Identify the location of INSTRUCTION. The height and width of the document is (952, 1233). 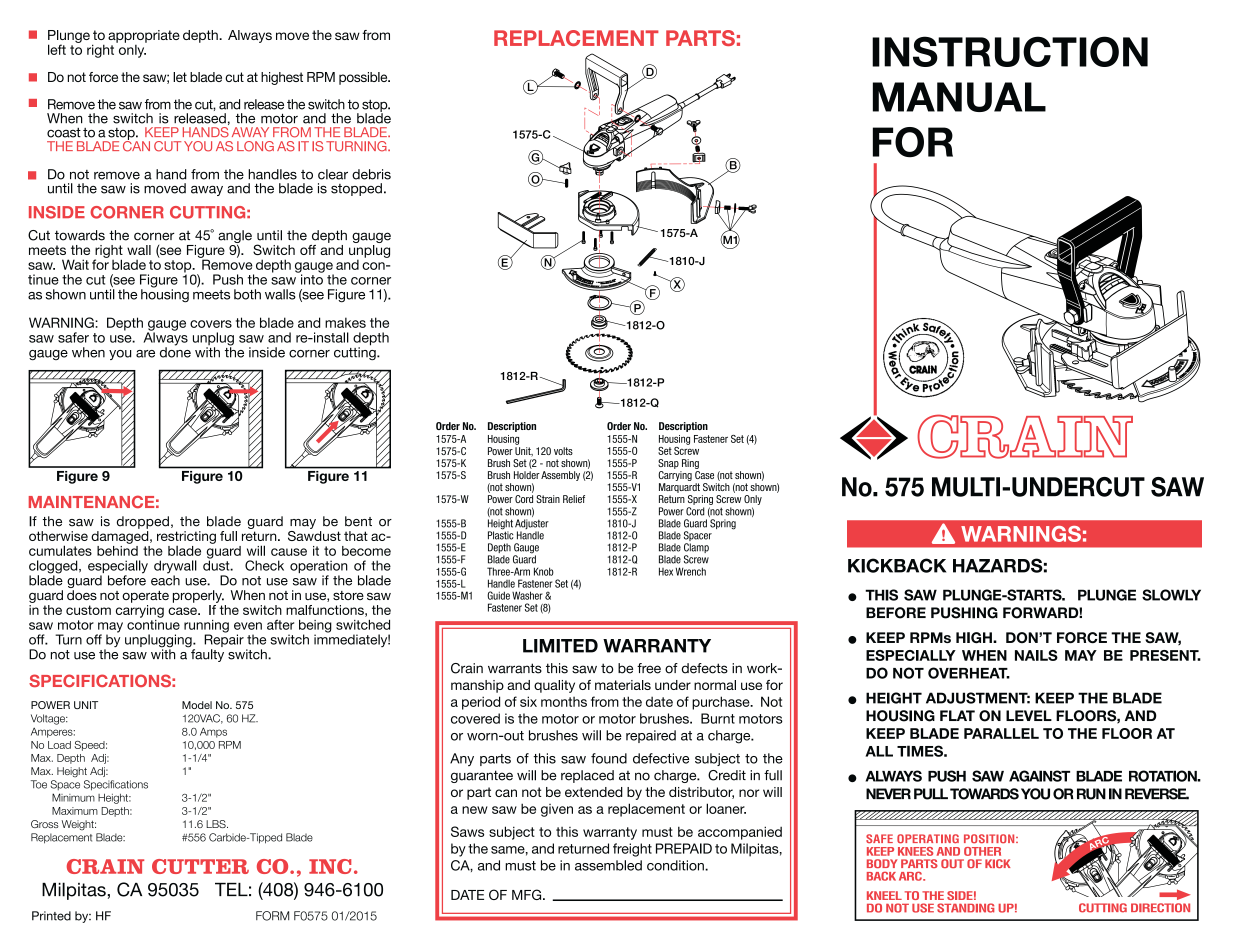
(1010, 51).
